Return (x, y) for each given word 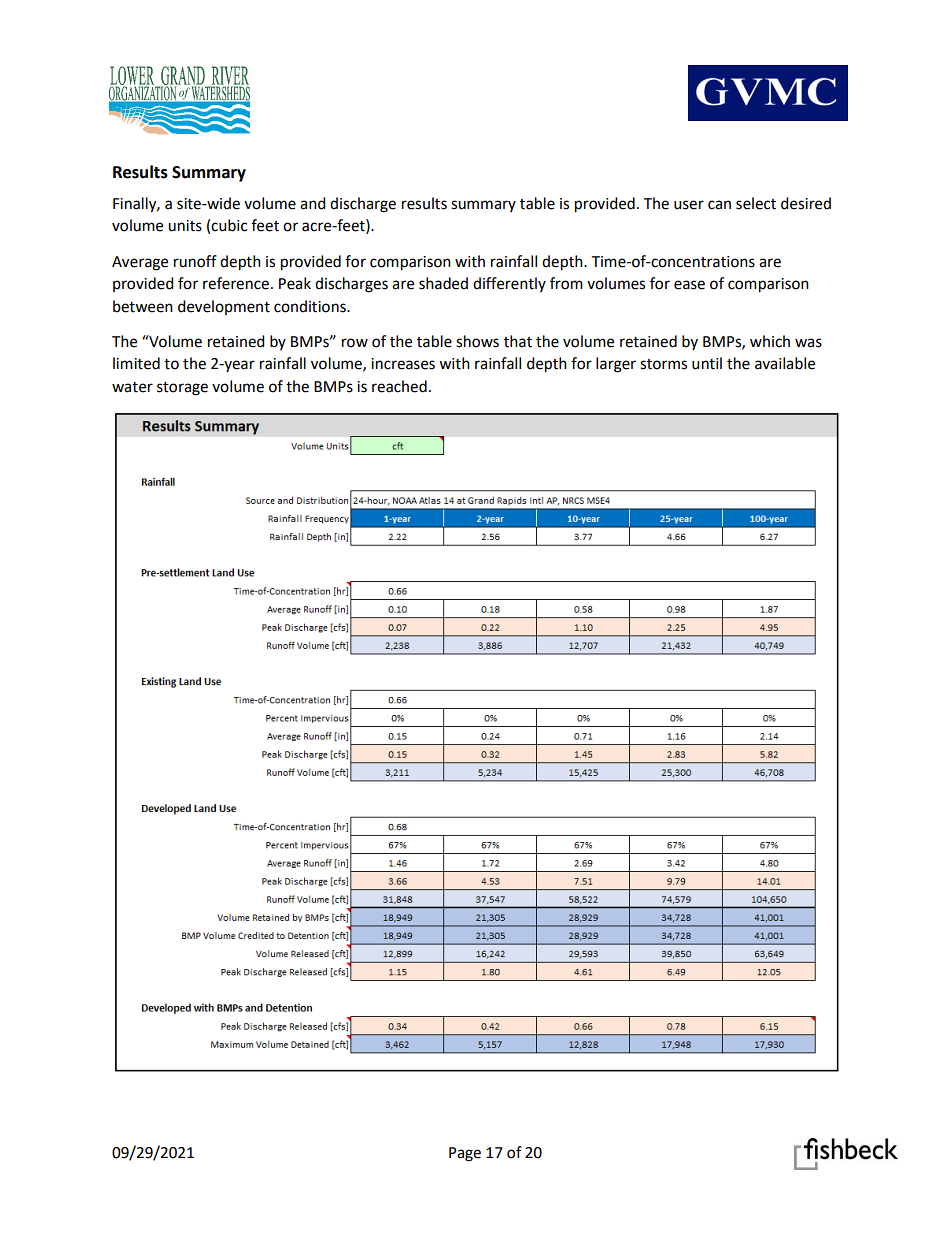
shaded (443, 283)
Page (465, 1154)
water (132, 387)
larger (616, 365)
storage (182, 389)
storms (663, 364)
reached (399, 386)
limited (136, 363)
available (785, 363)
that (518, 341)
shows (477, 341)
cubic (229, 225)
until (707, 363)
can (719, 205)
